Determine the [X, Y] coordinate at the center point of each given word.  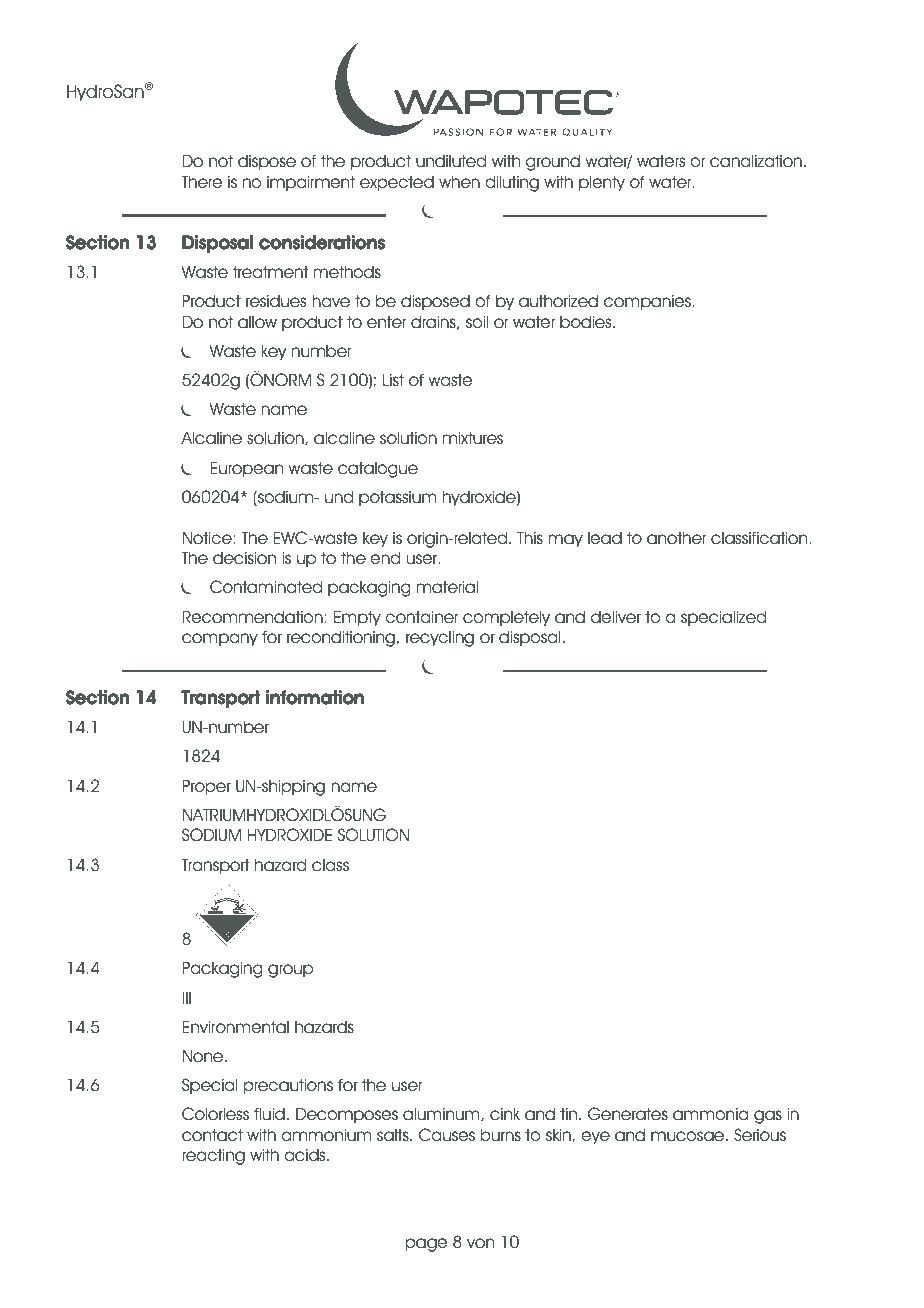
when [459, 182]
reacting [213, 1156]
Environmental [236, 1027]
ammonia [710, 1114]
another [676, 538]
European [247, 469]
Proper [206, 787]
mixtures [473, 438]
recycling [440, 639]
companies [647, 302]
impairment [311, 183]
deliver [616, 617]
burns [501, 1135]
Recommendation [252, 617]
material [447, 587]
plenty [602, 183]
